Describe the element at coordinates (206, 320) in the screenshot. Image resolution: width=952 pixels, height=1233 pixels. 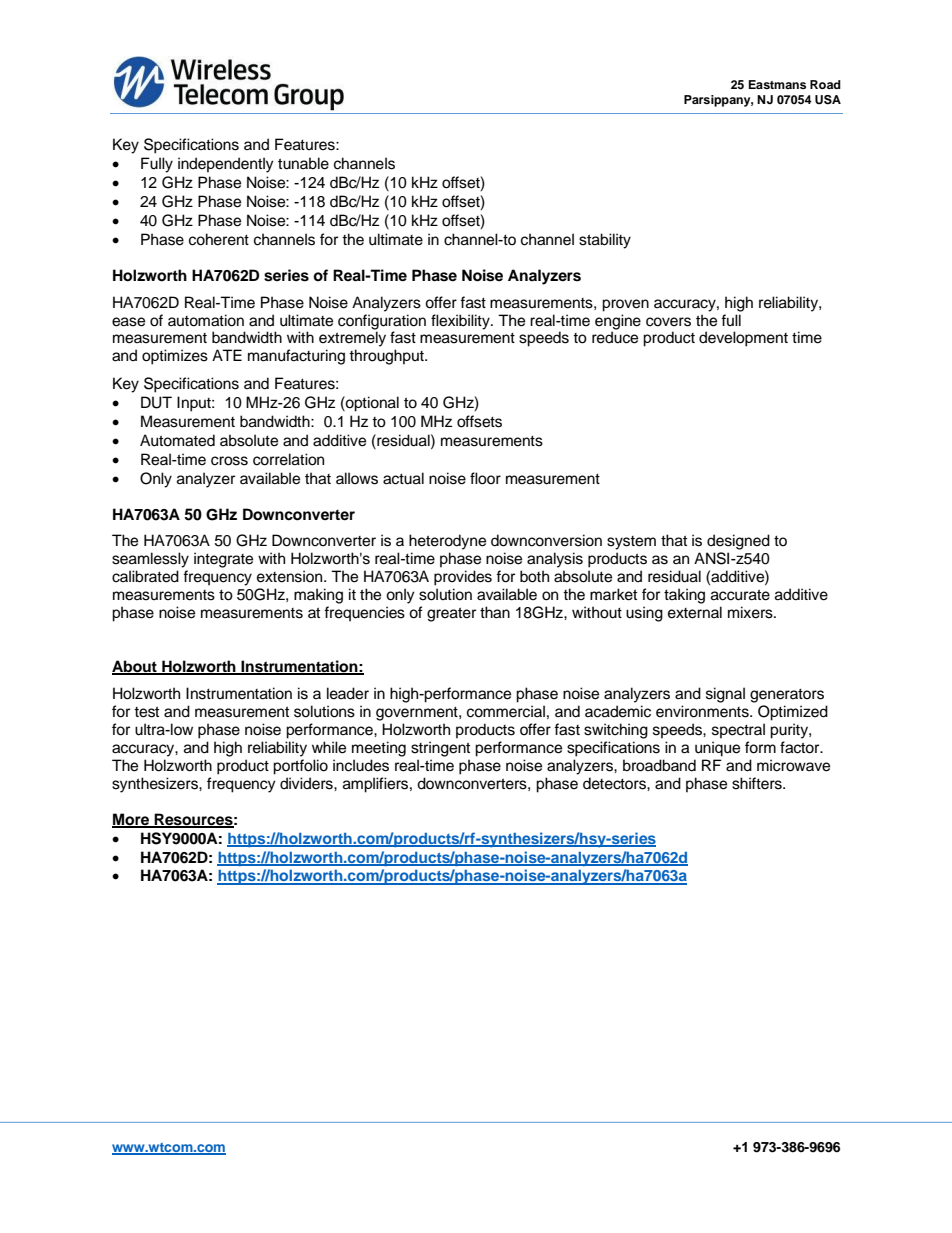
I see `automation` at that location.
